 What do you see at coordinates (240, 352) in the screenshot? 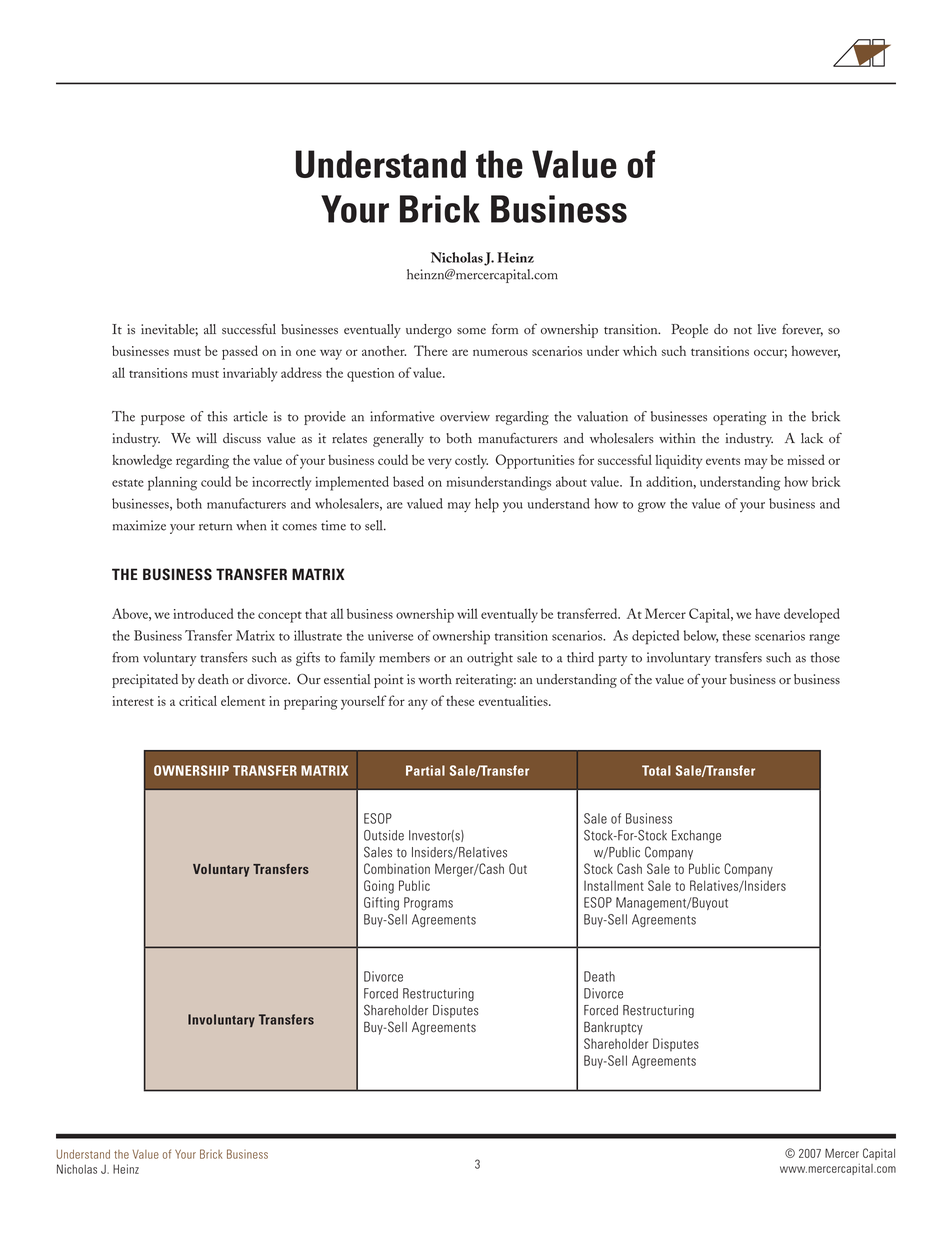
I see `passed` at bounding box center [240, 352].
